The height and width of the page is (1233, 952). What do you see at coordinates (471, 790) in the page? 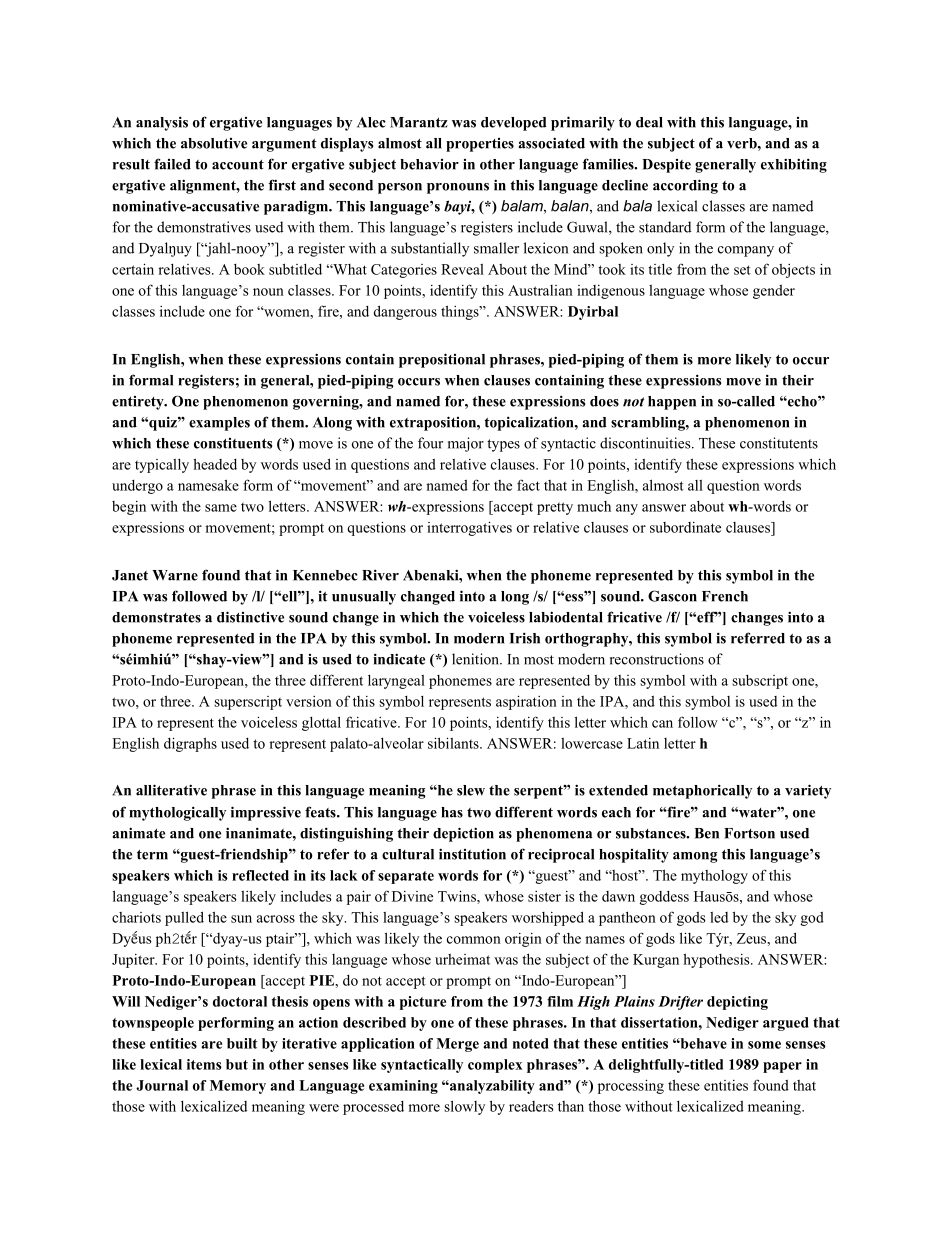
I see `slew` at bounding box center [471, 790].
